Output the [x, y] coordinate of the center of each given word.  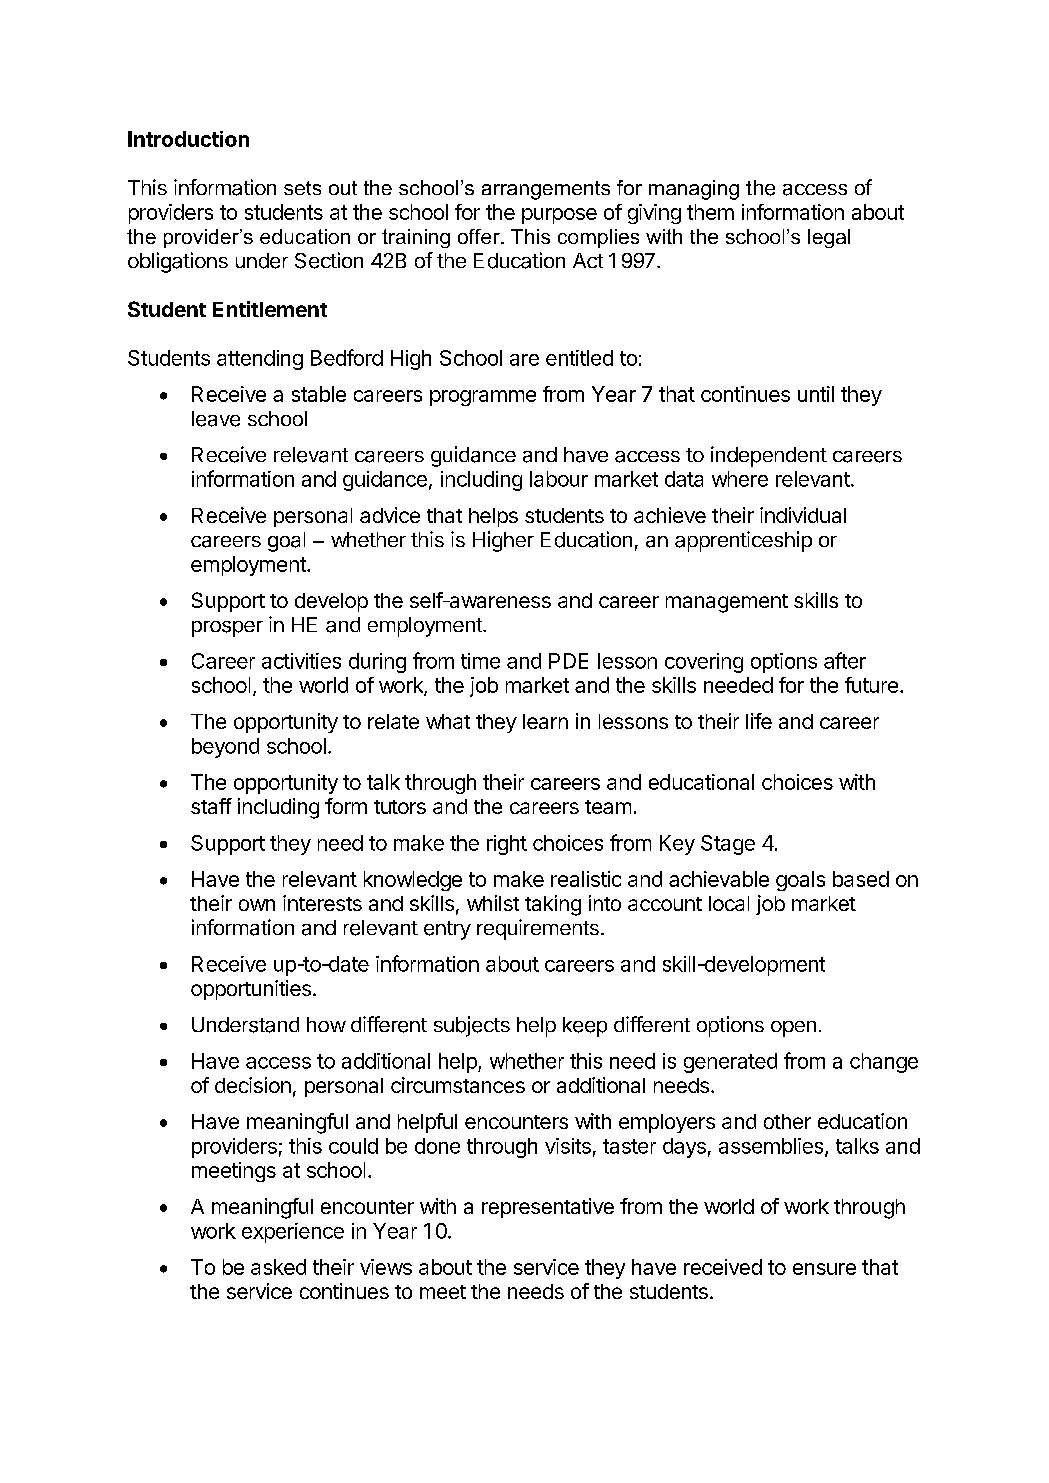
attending [260, 360]
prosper [227, 629]
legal [829, 238]
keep [585, 1027]
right [507, 845]
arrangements [546, 190]
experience [293, 1233]
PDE [568, 661]
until [816, 394]
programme [483, 398]
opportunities [251, 990]
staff [211, 806]
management [727, 603]
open [793, 1029]
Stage [728, 845]
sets [302, 188]
